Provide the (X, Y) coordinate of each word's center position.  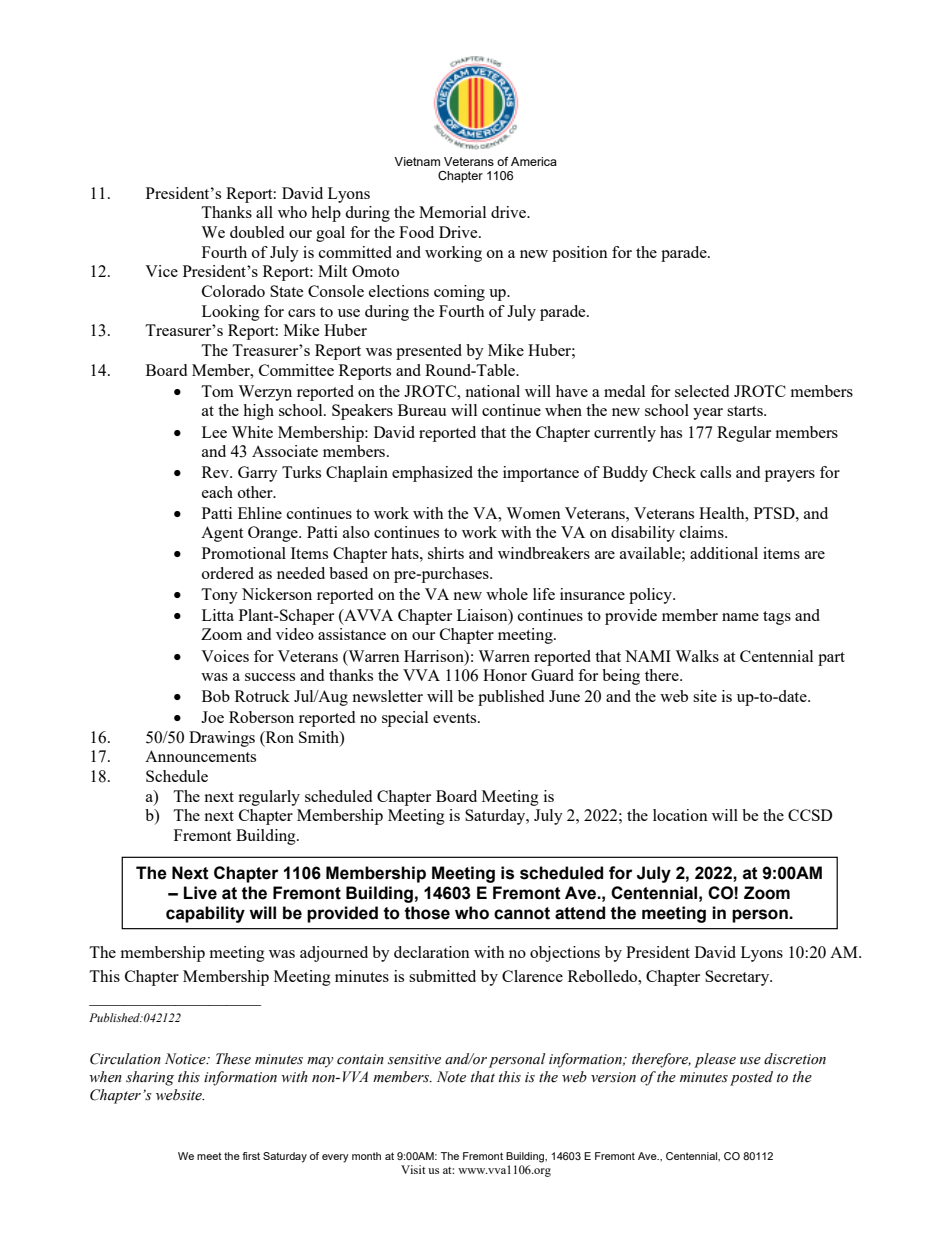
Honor (505, 675)
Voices (225, 656)
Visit (413, 1169)
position (580, 254)
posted (751, 1078)
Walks (697, 656)
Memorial (452, 212)
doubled (257, 232)
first (251, 1156)
